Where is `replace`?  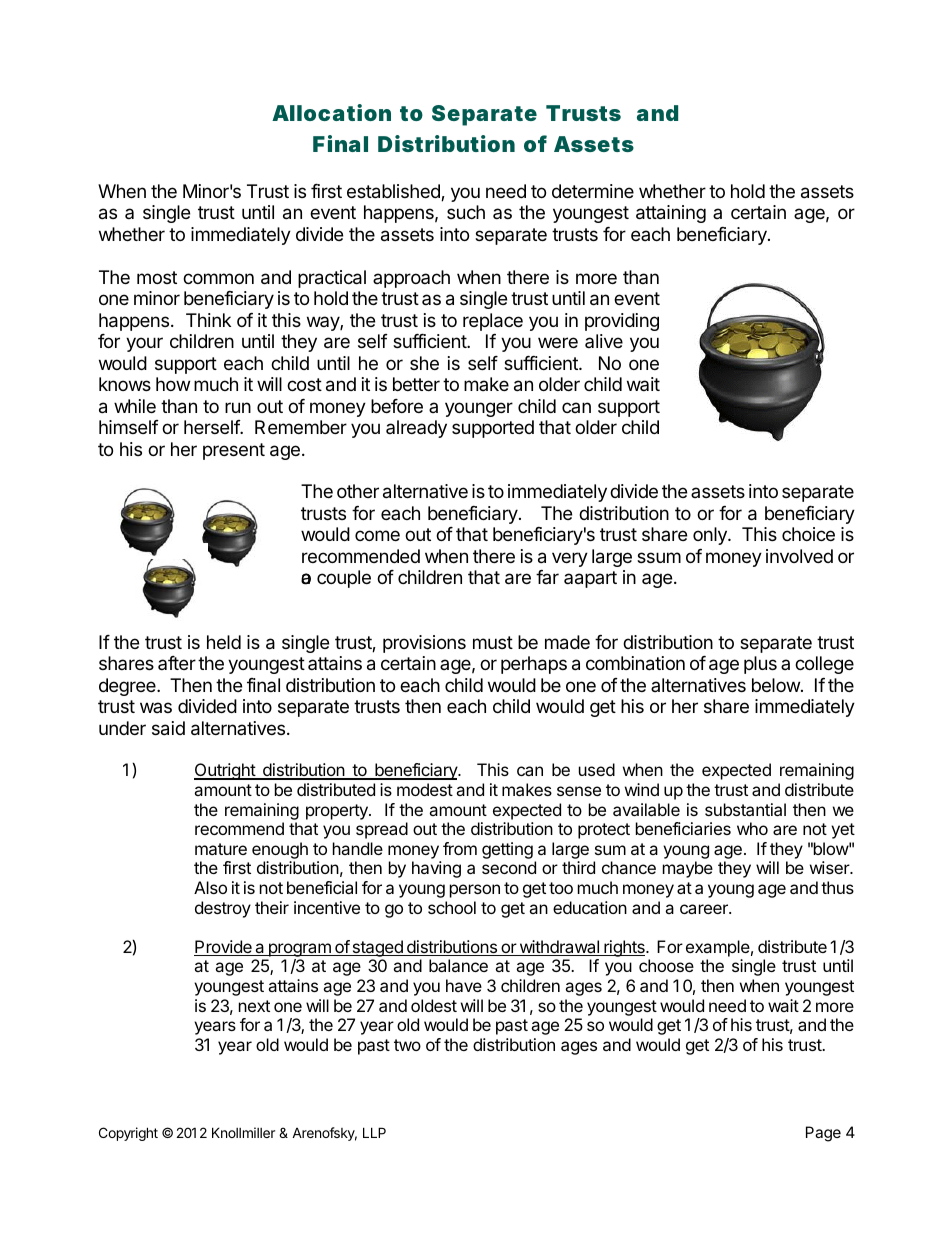 replace is located at coordinates (493, 322).
